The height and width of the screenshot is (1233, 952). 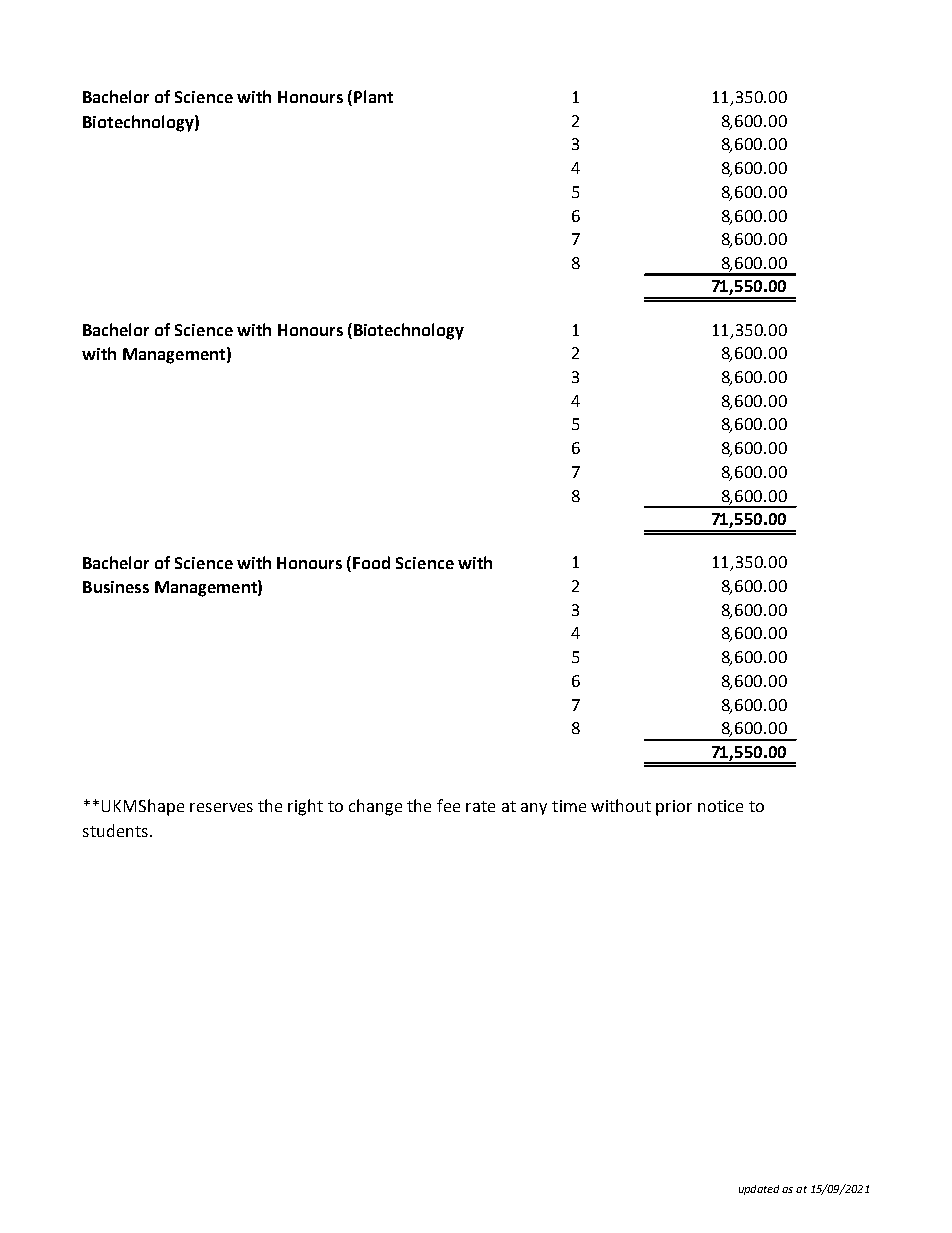 I want to click on reserves, so click(x=221, y=807).
